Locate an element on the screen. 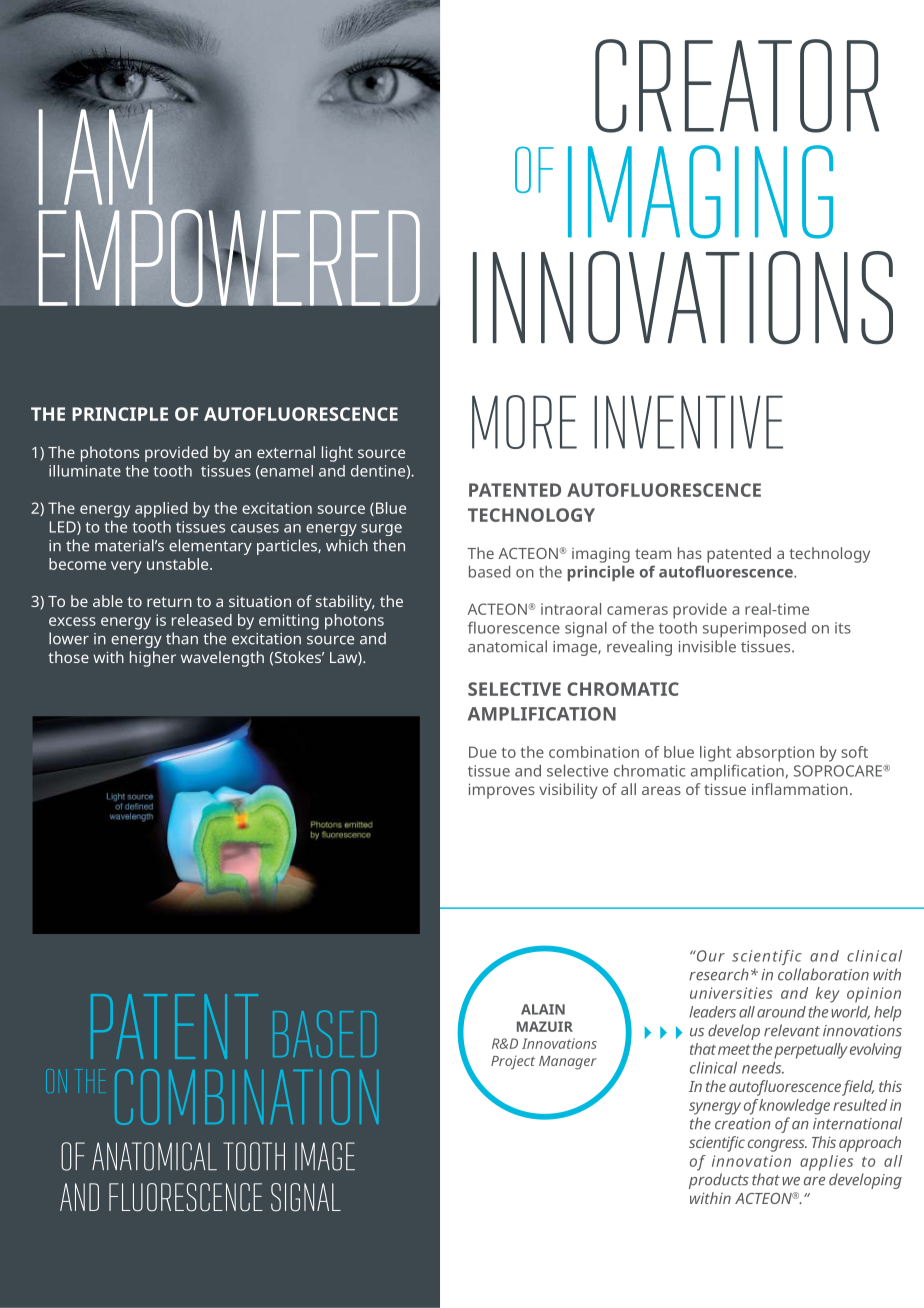  than is located at coordinates (182, 638).
